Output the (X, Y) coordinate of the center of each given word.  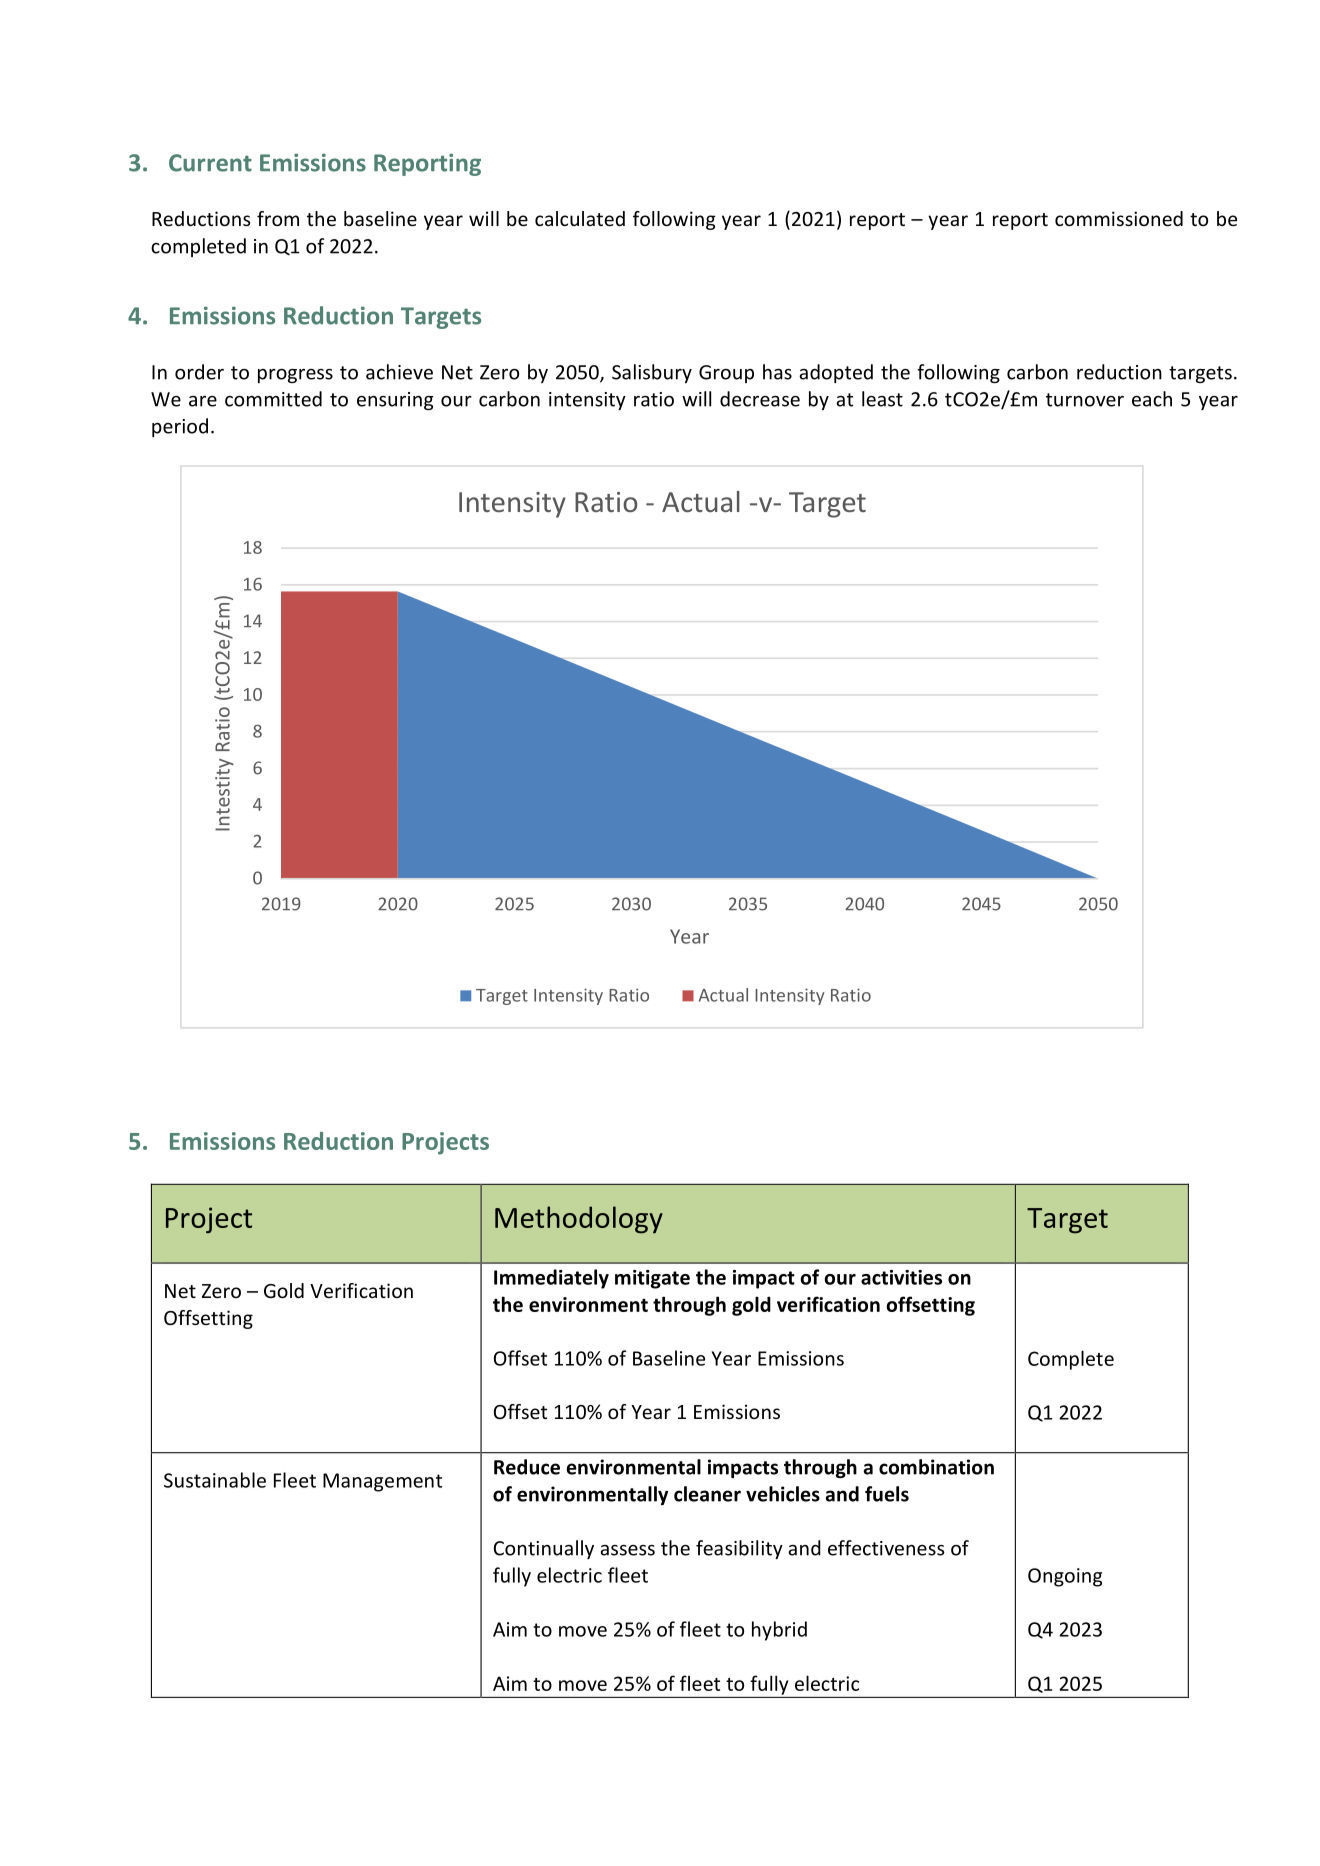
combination (936, 1467)
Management (382, 1482)
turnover (1085, 400)
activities (901, 1277)
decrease (760, 399)
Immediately (551, 1279)
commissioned (1119, 218)
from (278, 218)
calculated (580, 218)
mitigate (652, 1279)
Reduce (527, 1467)
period (180, 427)
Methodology (579, 1220)
